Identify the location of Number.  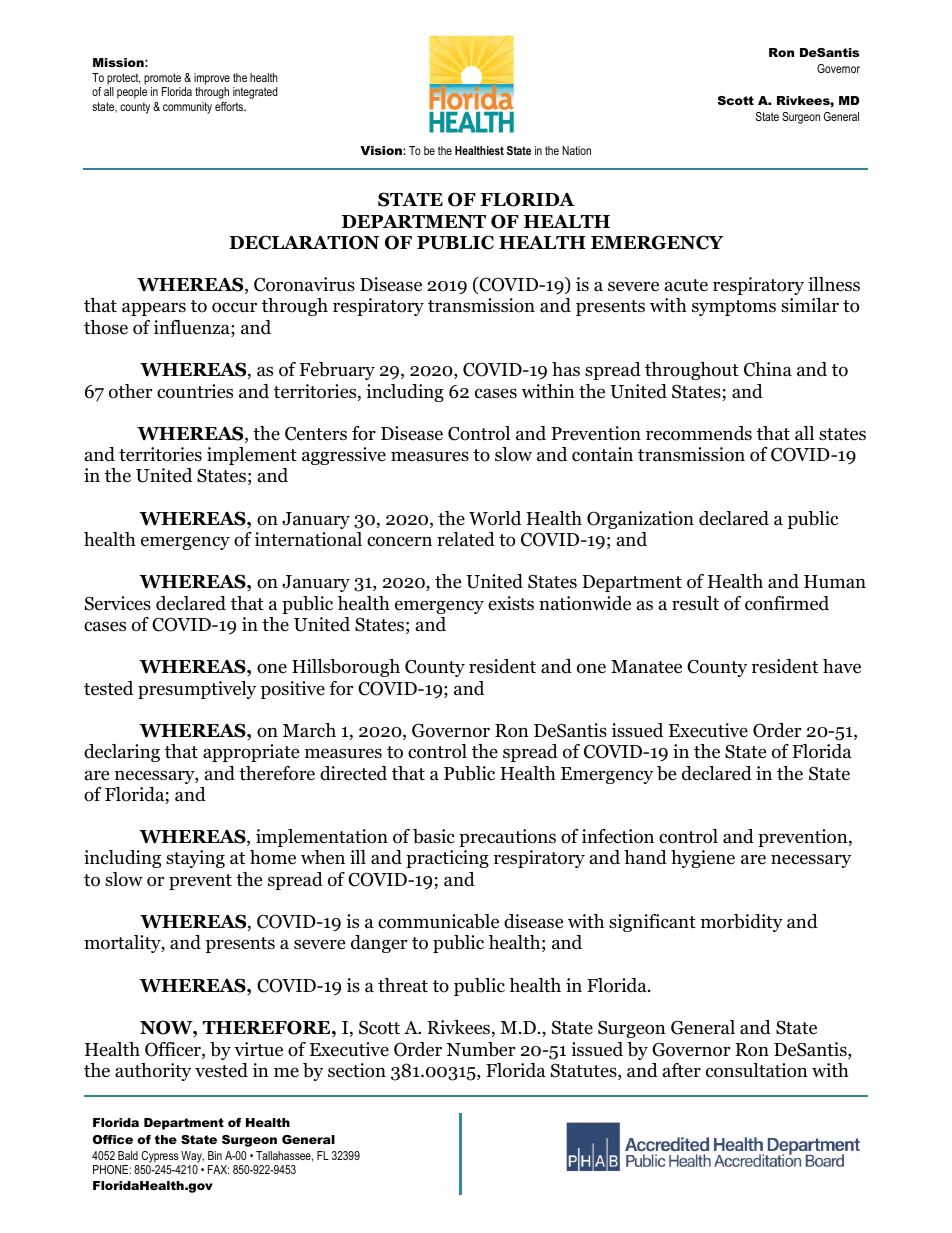
(480, 1049).
